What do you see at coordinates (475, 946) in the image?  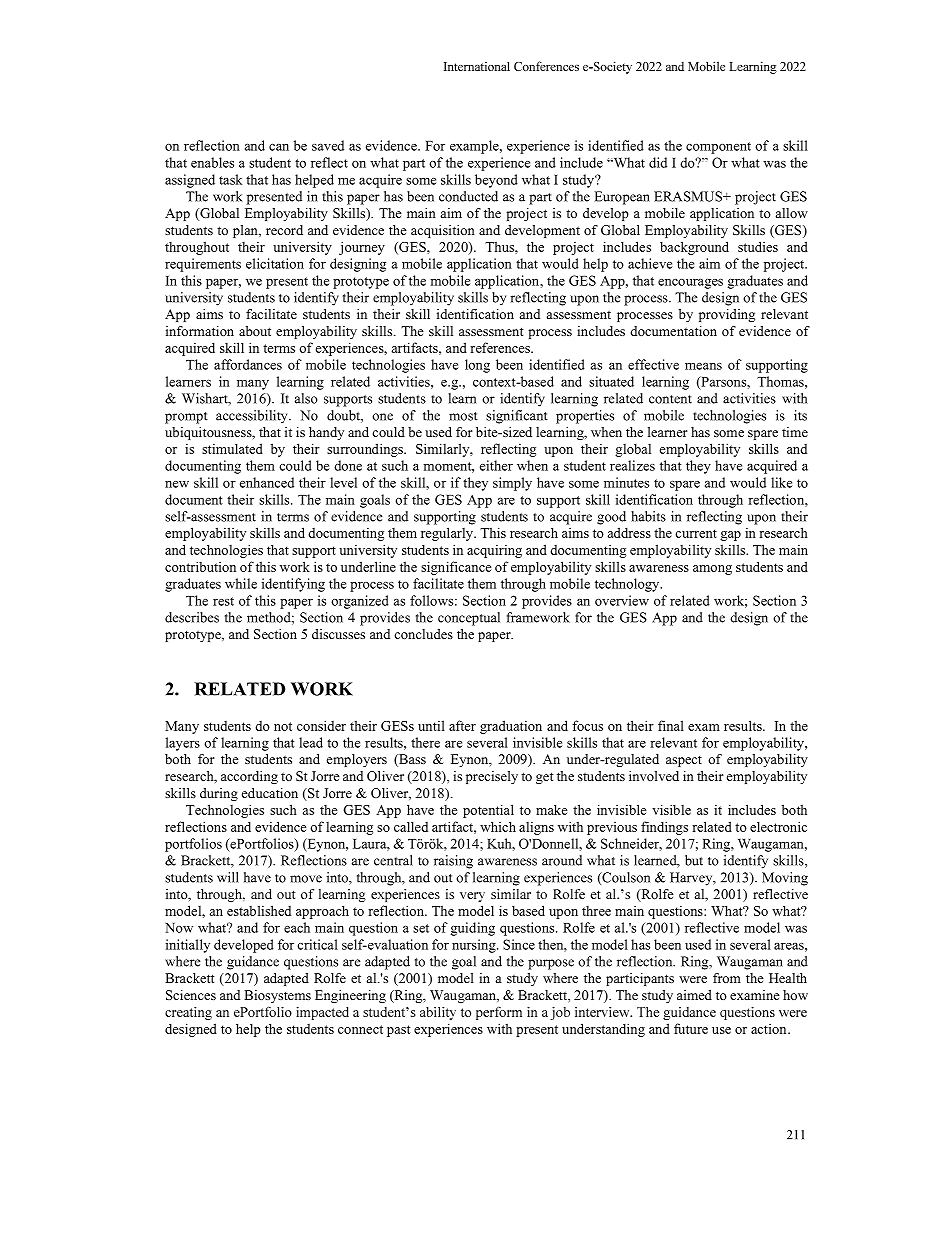 I see `nursing` at bounding box center [475, 946].
